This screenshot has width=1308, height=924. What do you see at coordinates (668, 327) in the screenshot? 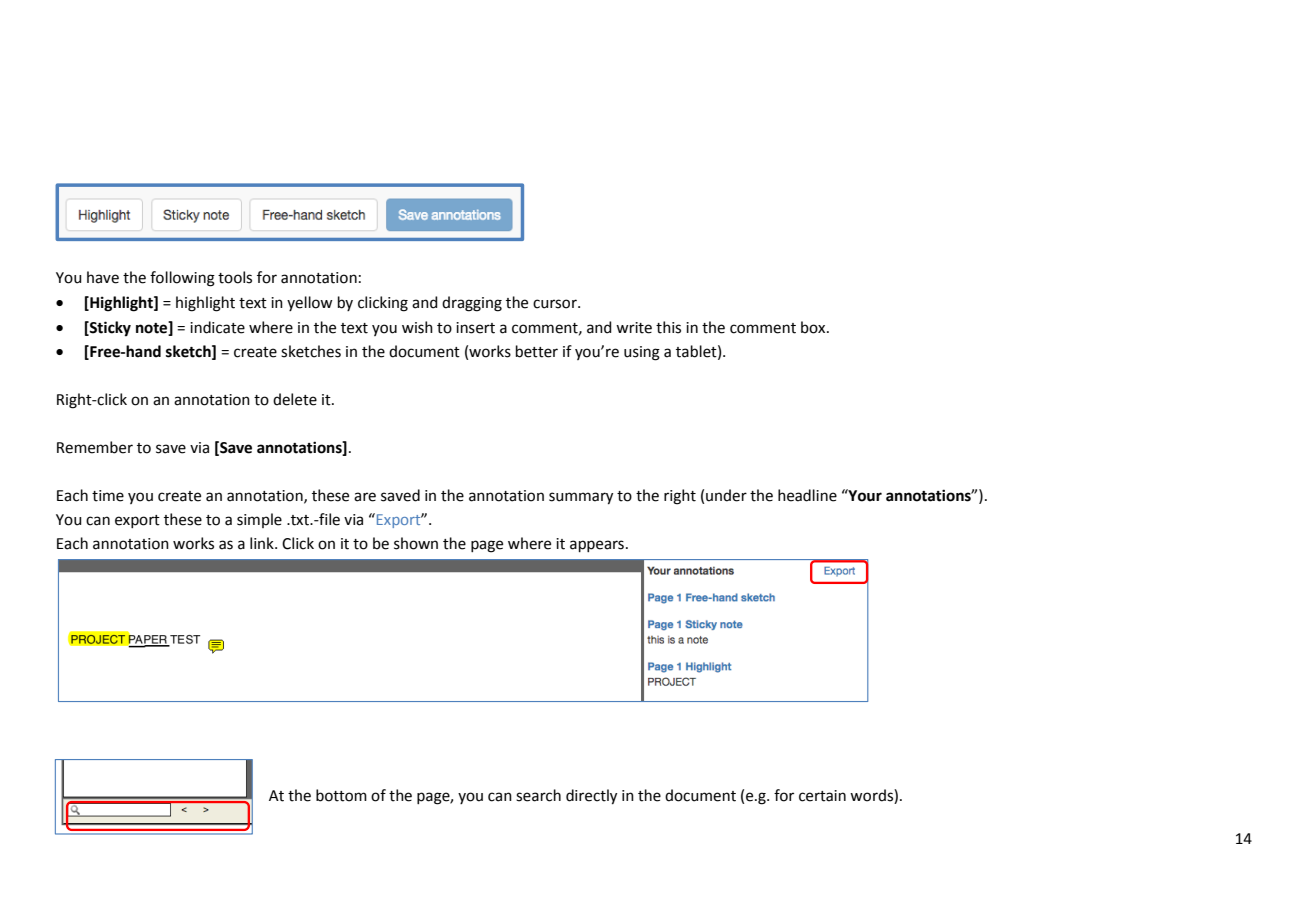
I see `this` at bounding box center [668, 327].
